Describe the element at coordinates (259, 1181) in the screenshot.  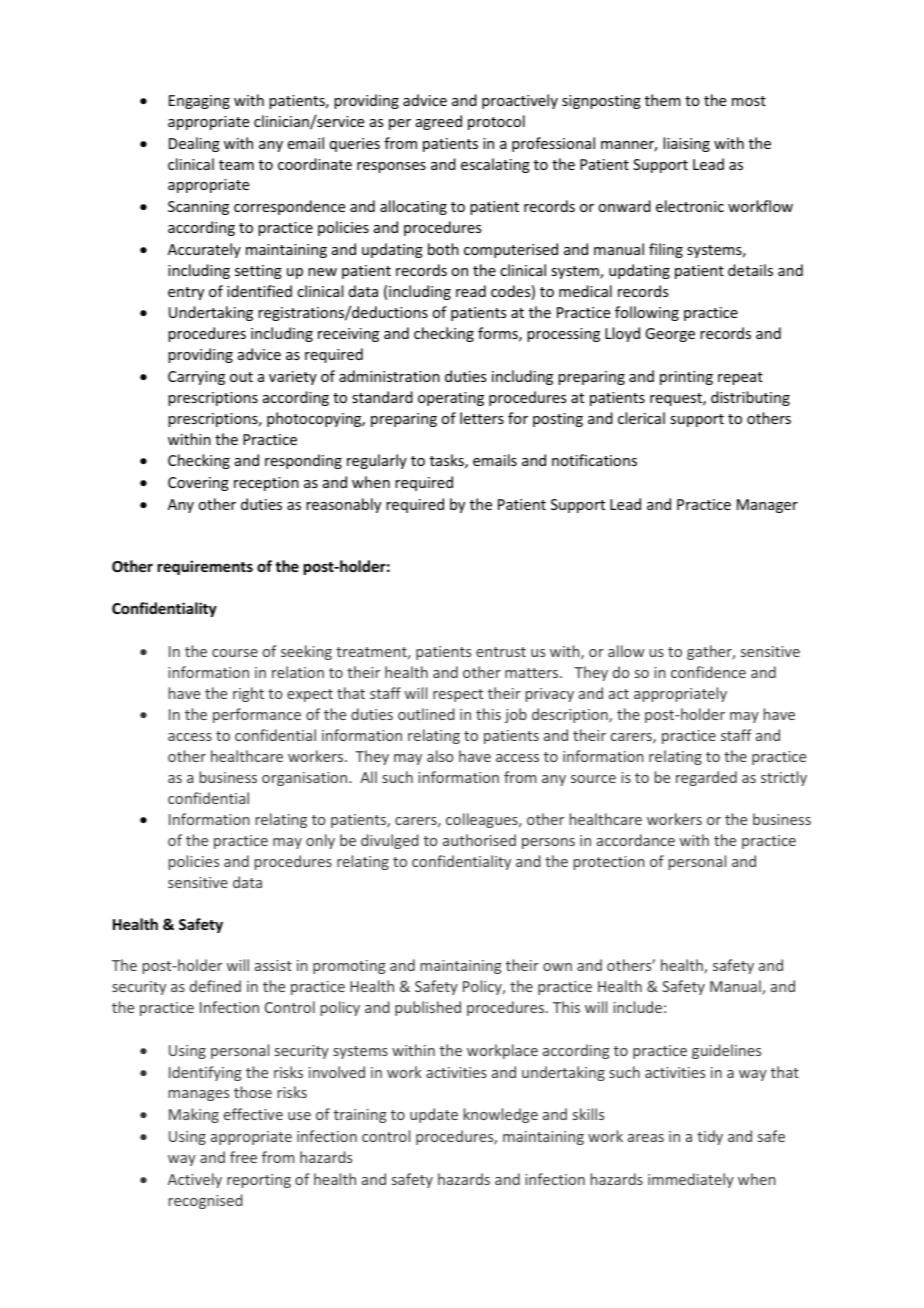
I see `reporting` at that location.
